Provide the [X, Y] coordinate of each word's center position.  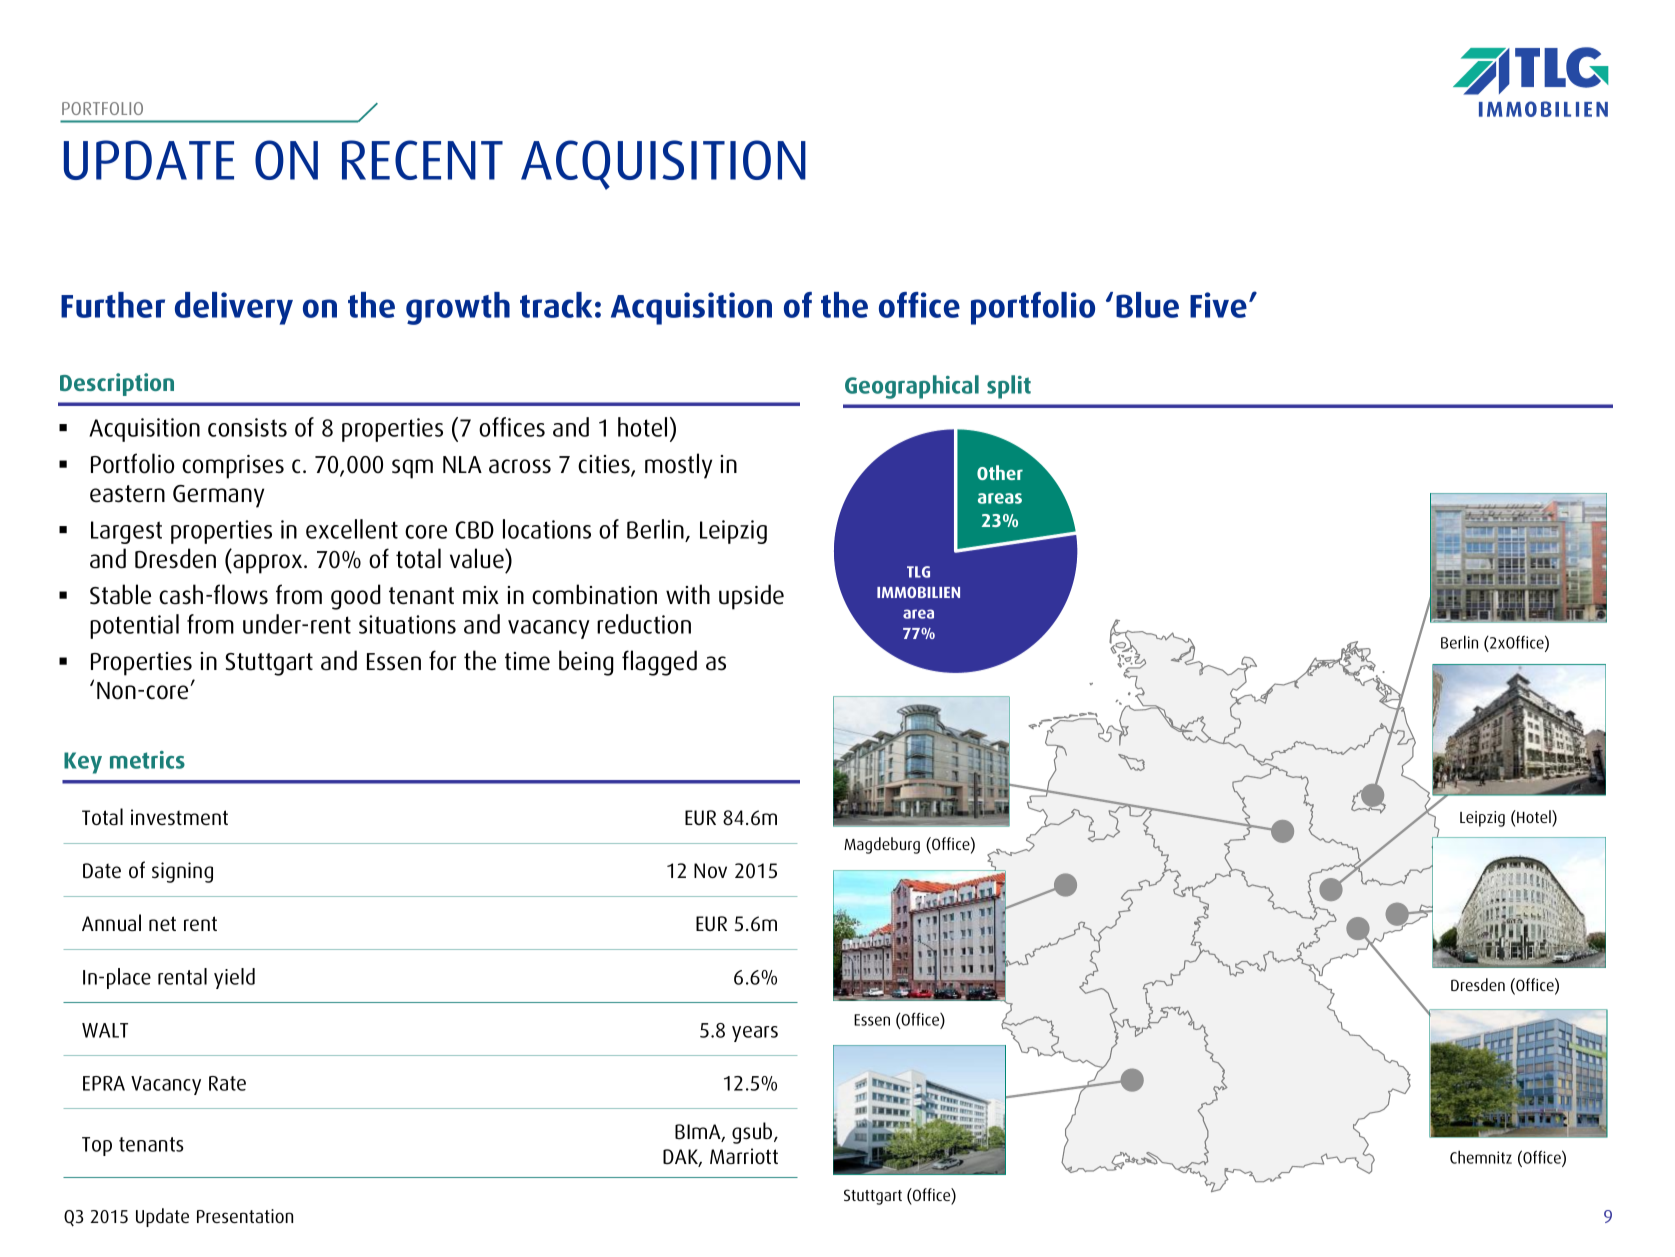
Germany [218, 496]
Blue [1147, 305]
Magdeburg [882, 845]
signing [182, 872]
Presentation [245, 1216]
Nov [710, 870]
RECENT [422, 160]
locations [547, 529]
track [556, 305]
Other [1000, 472]
